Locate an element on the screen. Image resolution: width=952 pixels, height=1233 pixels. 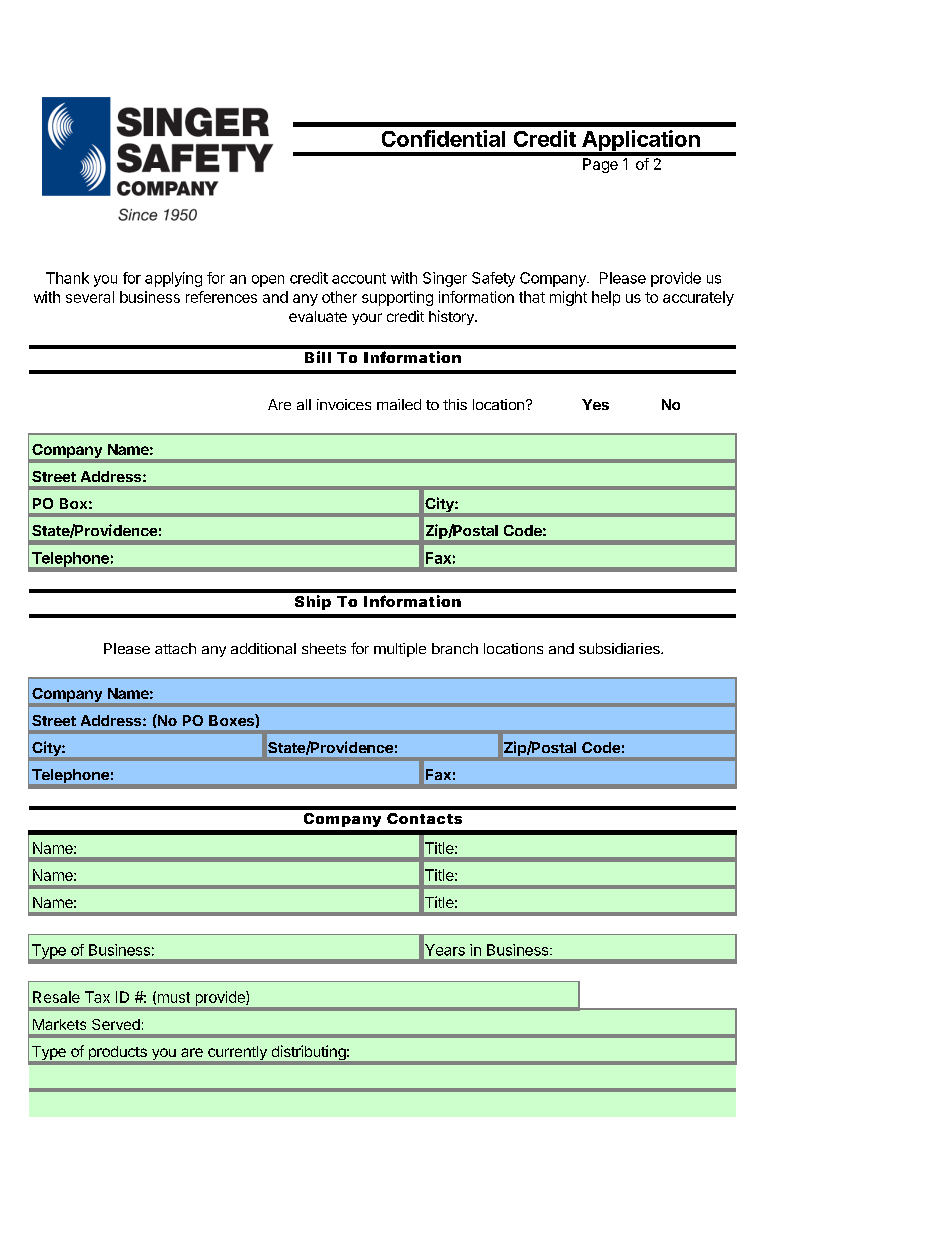
Confidential is located at coordinates (443, 138).
